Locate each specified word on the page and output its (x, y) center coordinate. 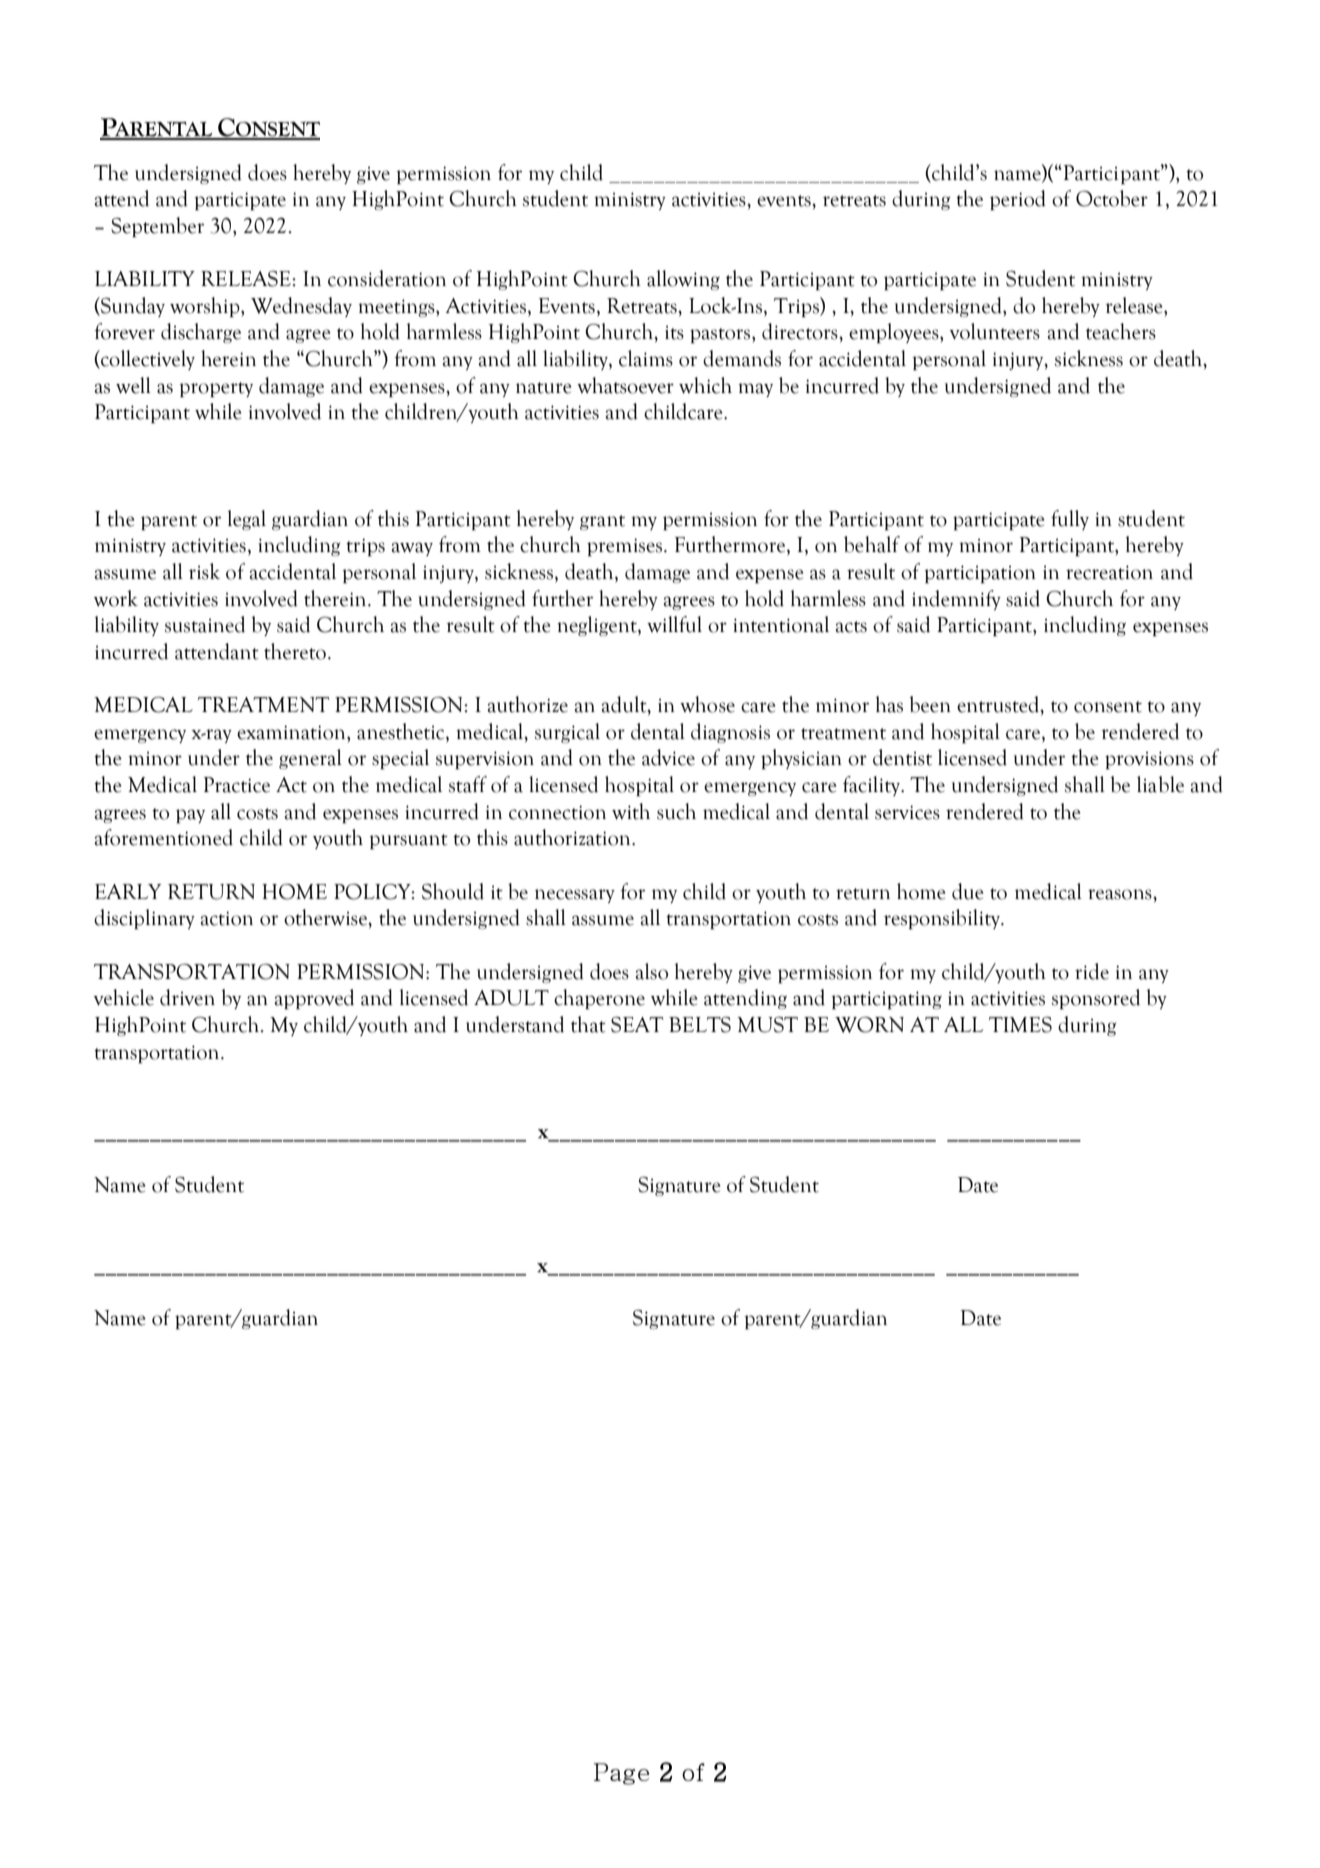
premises (624, 547)
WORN (869, 1025)
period (1018, 200)
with (631, 811)
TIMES (1020, 1025)
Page (621, 1774)
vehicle (123, 997)
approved (314, 999)
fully (1070, 520)
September (157, 227)
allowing (683, 280)
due (968, 891)
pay (190, 816)
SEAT (637, 1025)
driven (187, 997)
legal (247, 520)
